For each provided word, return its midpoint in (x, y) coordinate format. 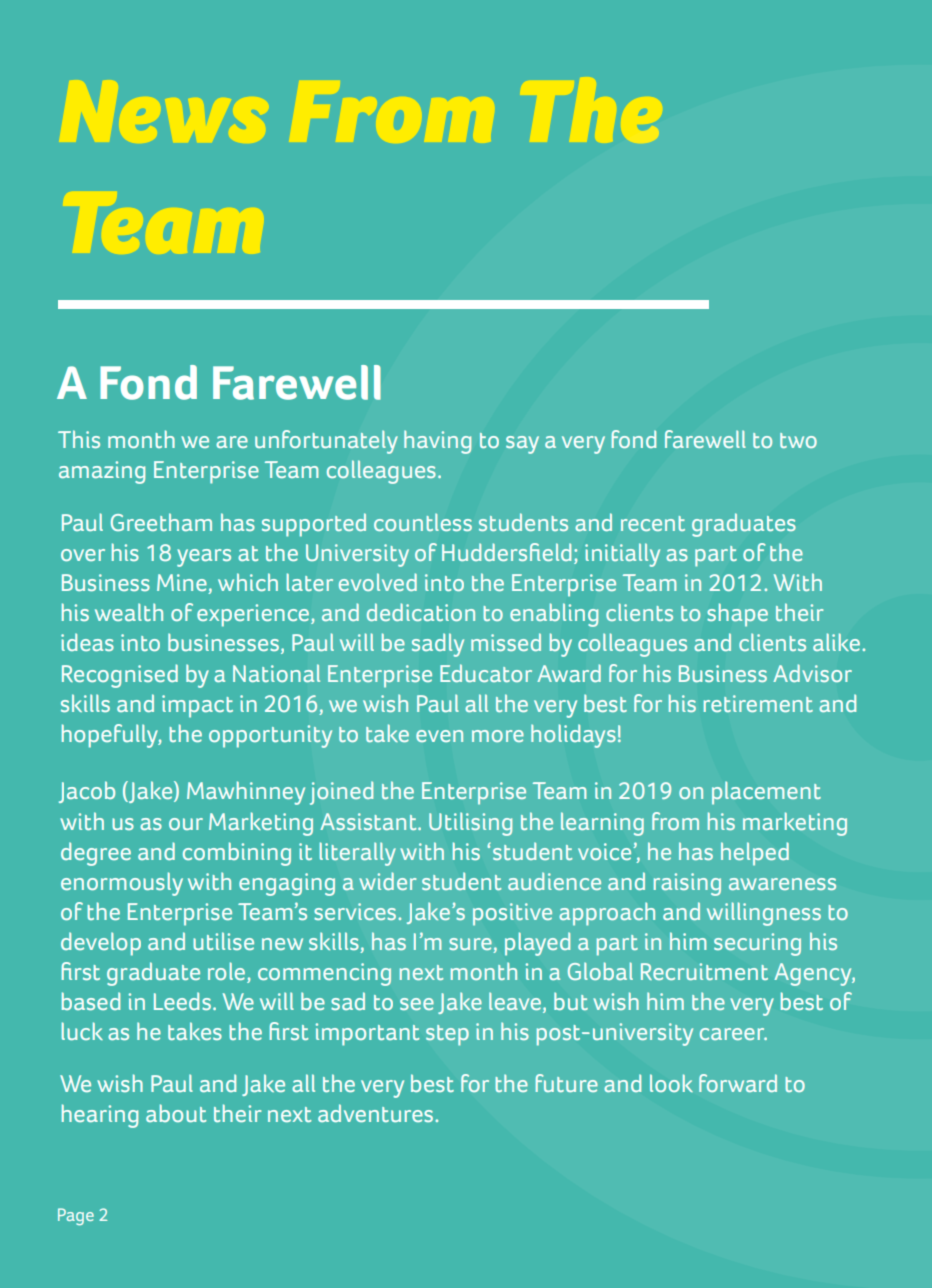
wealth (129, 612)
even (439, 736)
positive (512, 914)
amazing (102, 472)
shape (737, 615)
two (798, 440)
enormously (122, 884)
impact (197, 706)
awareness (782, 884)
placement (766, 793)
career (733, 1034)
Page (76, 1216)
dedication (421, 612)
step (447, 1035)
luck (82, 1031)
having (437, 442)
